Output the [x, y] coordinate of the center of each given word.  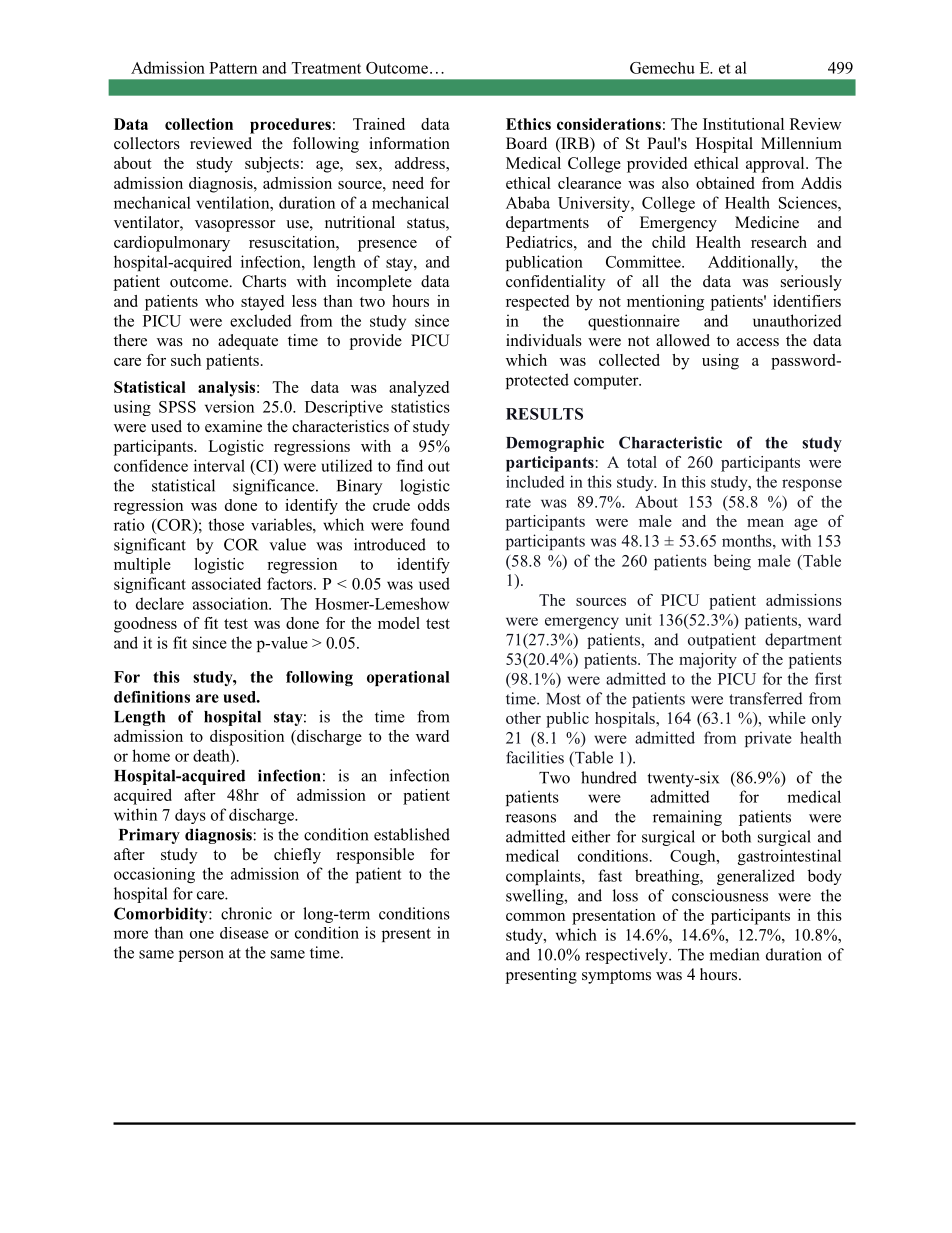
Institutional [743, 124]
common [535, 917]
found [430, 524]
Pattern [233, 68]
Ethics [528, 124]
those [226, 524]
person [201, 956]
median [734, 954]
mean [765, 523]
